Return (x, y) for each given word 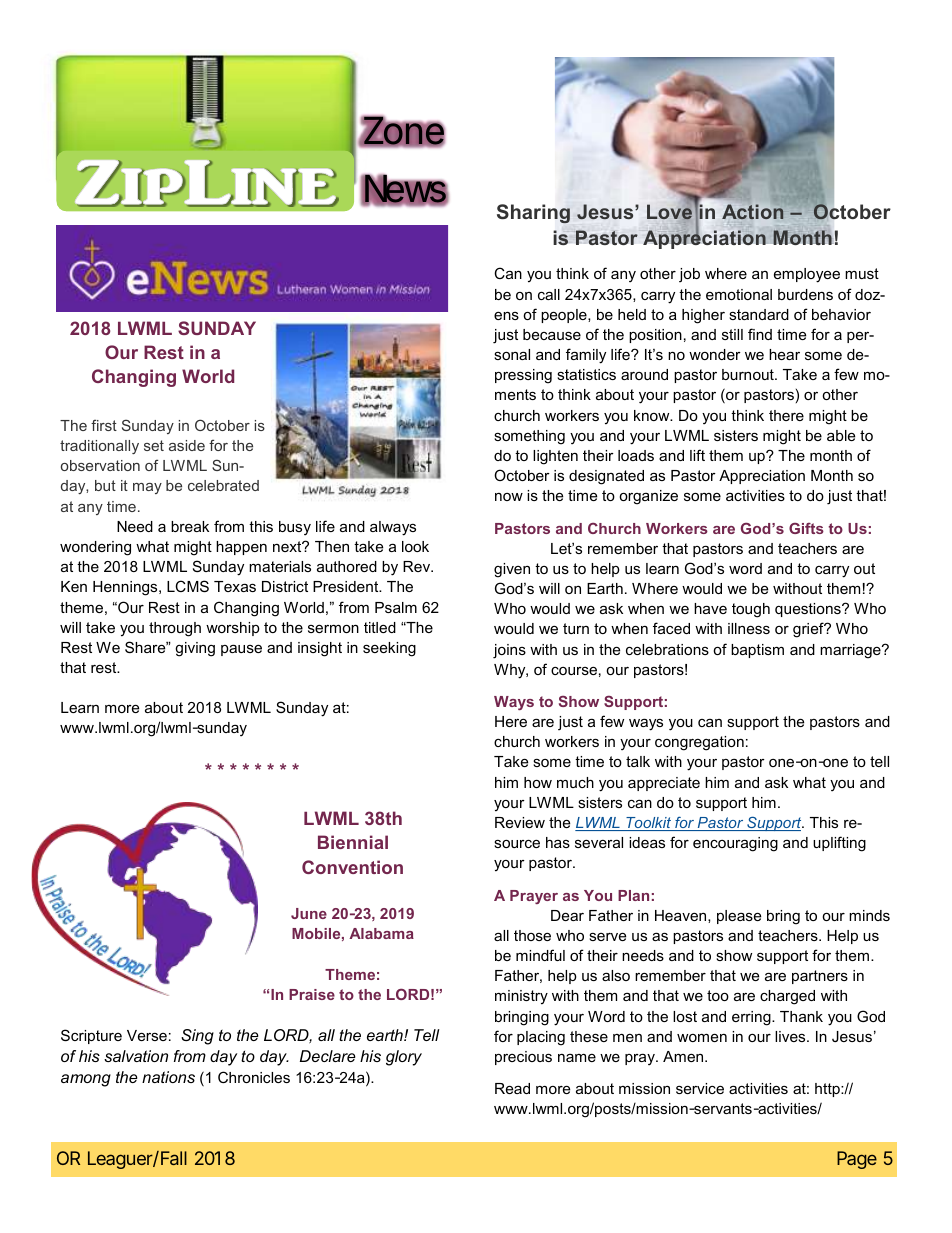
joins (509, 651)
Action (752, 211)
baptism (757, 651)
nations (168, 1077)
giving (195, 649)
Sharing (533, 214)
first (104, 425)
